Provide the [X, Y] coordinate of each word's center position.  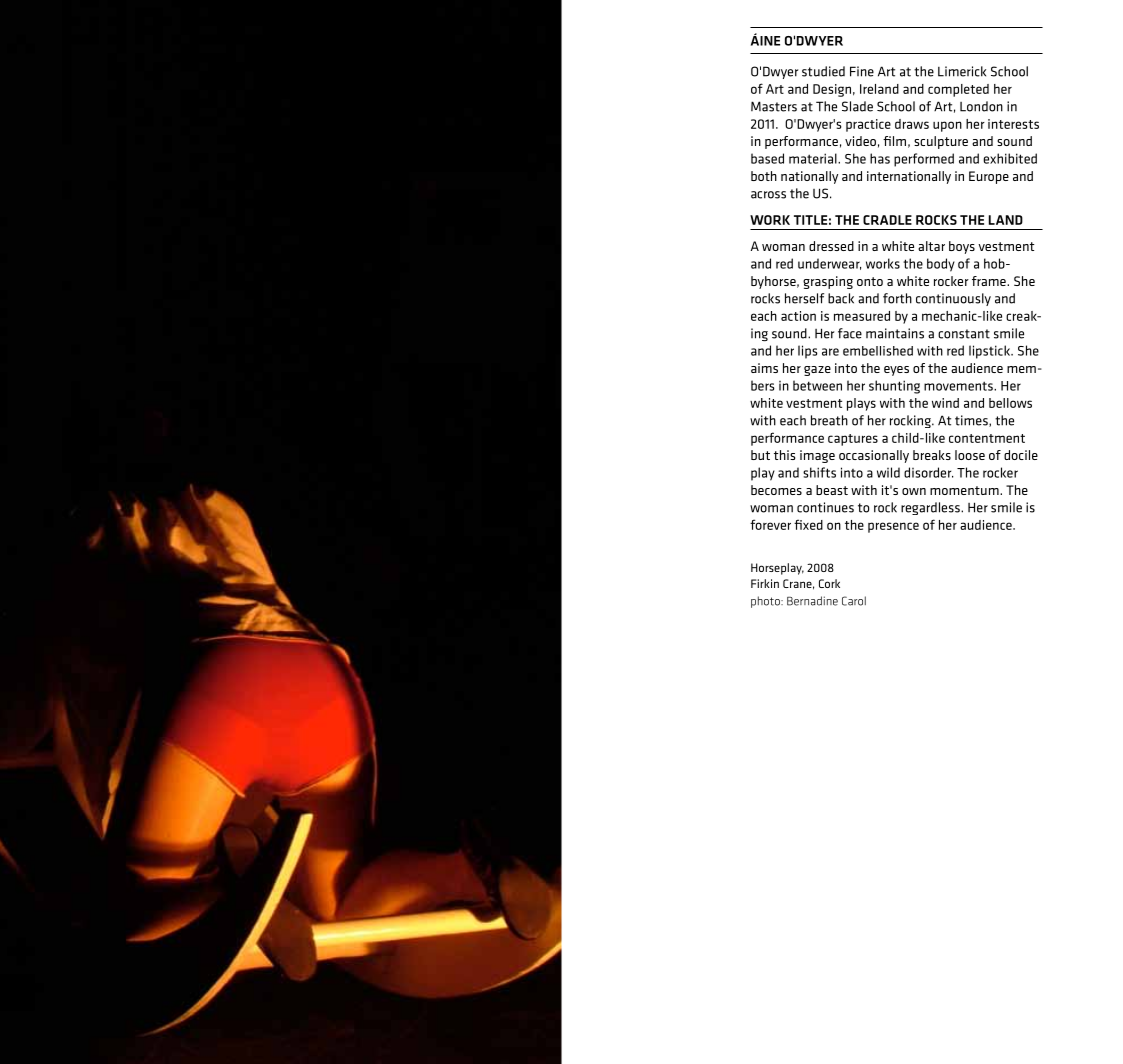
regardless [931, 508]
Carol [854, 601]
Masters [774, 106]
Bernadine [812, 601]
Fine [862, 71]
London [981, 106]
